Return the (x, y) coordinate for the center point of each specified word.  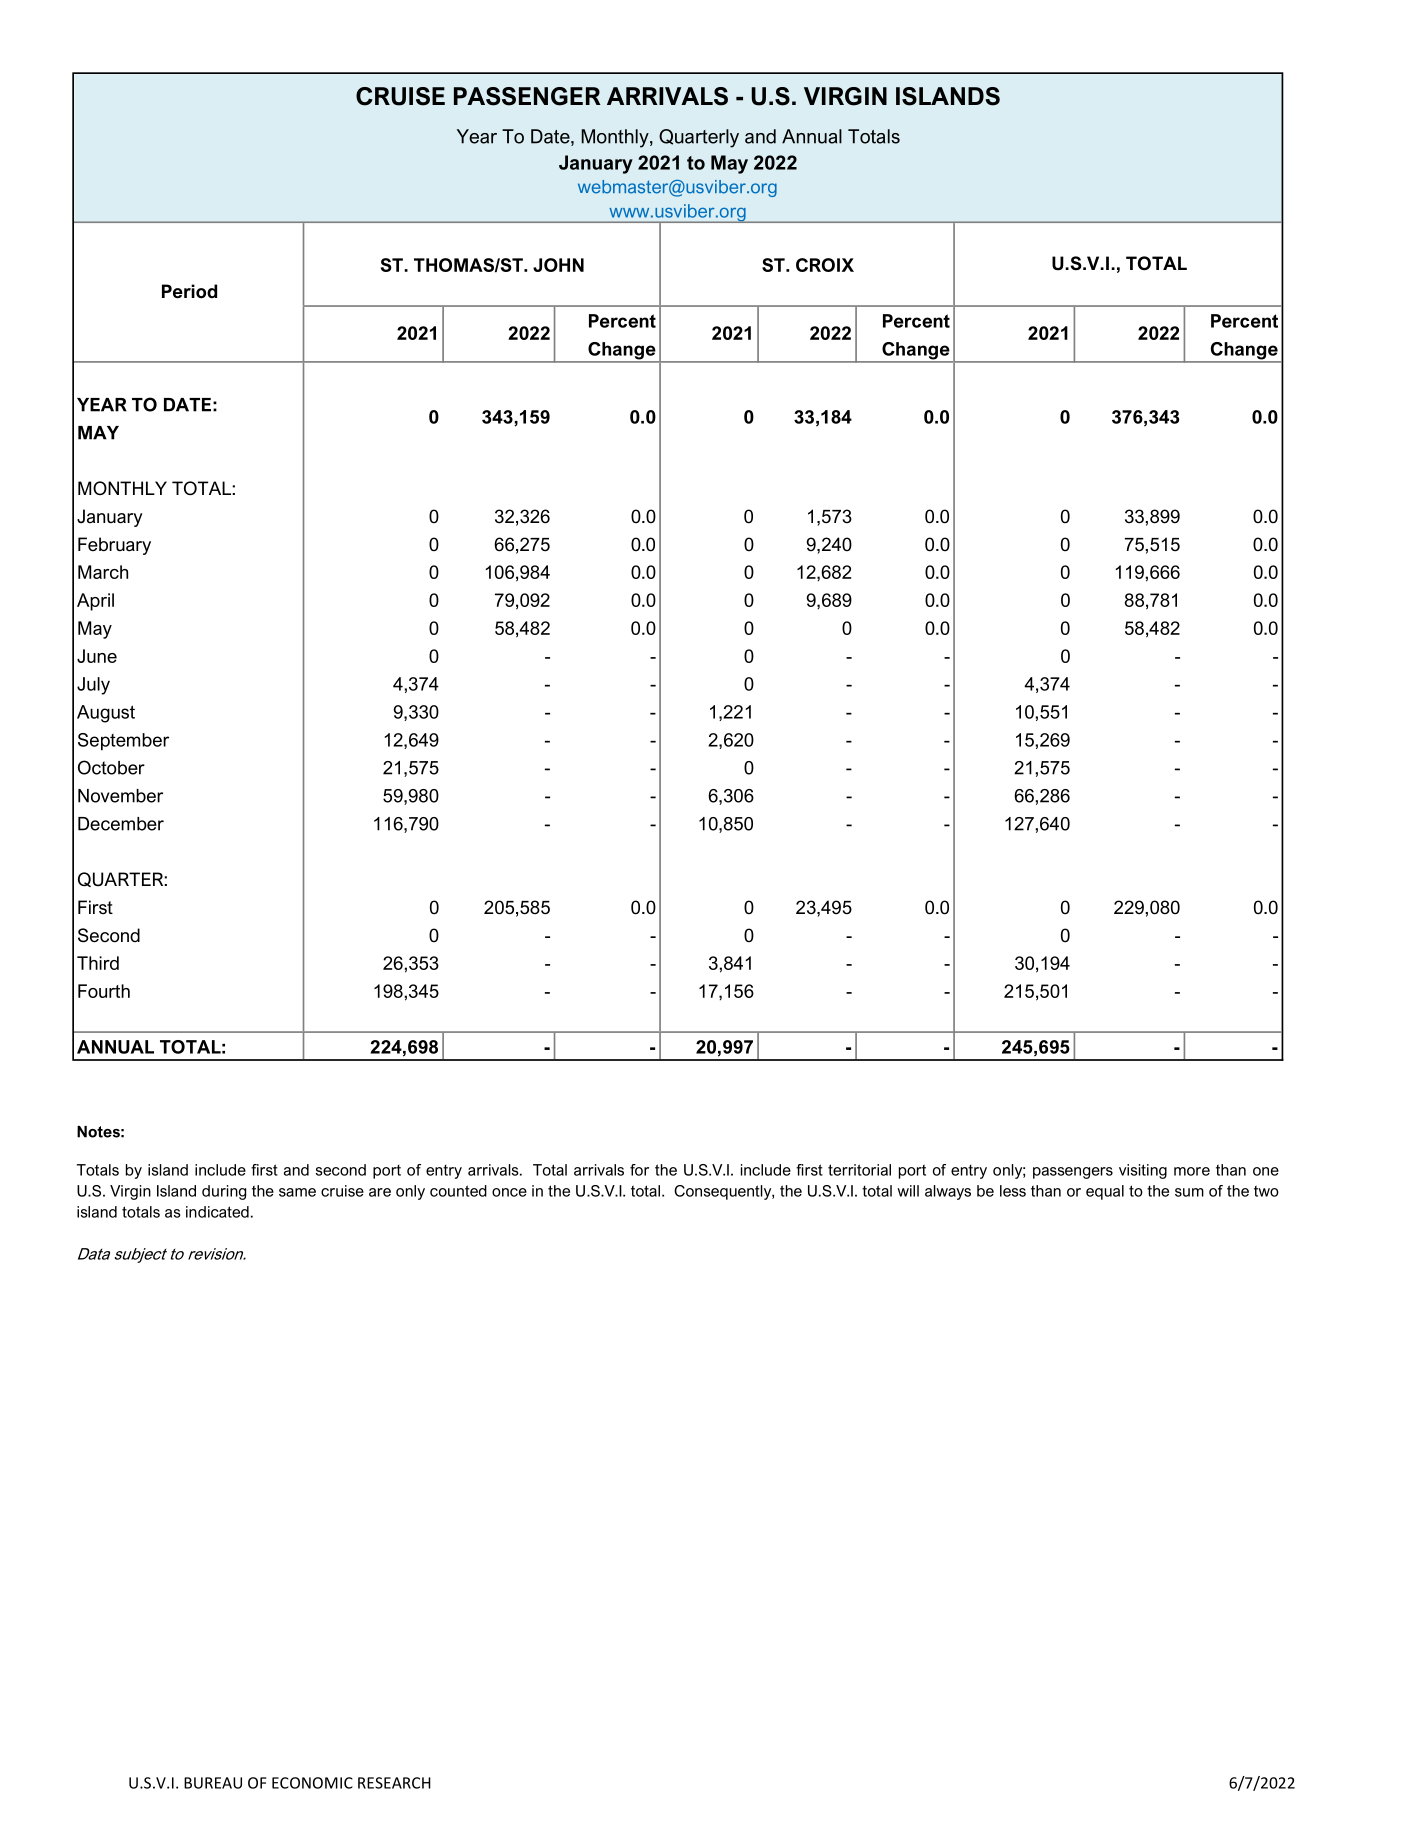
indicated (217, 1212)
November (120, 796)
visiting (1143, 1171)
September (123, 742)
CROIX (825, 265)
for (639, 1170)
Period (189, 291)
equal (1105, 1192)
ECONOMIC (312, 1783)
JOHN (558, 265)
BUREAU (213, 1783)
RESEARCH (394, 1783)
